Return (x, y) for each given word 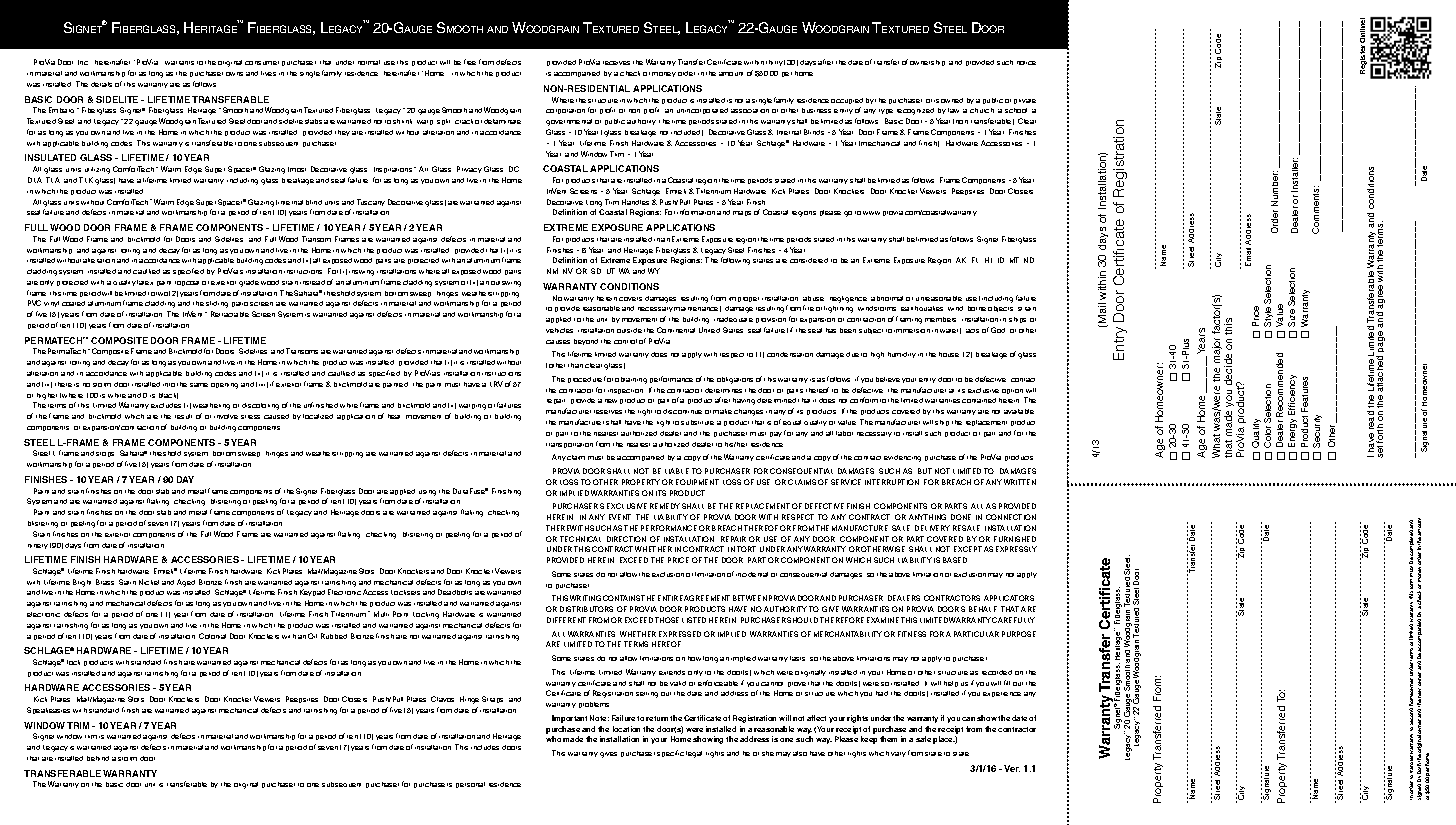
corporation (565, 111)
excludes (166, 405)
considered (809, 260)
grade (249, 283)
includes (485, 747)
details (101, 84)
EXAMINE (883, 620)
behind (98, 758)
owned (952, 100)
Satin (127, 582)
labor (844, 433)
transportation (569, 445)
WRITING (585, 598)
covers (630, 299)
